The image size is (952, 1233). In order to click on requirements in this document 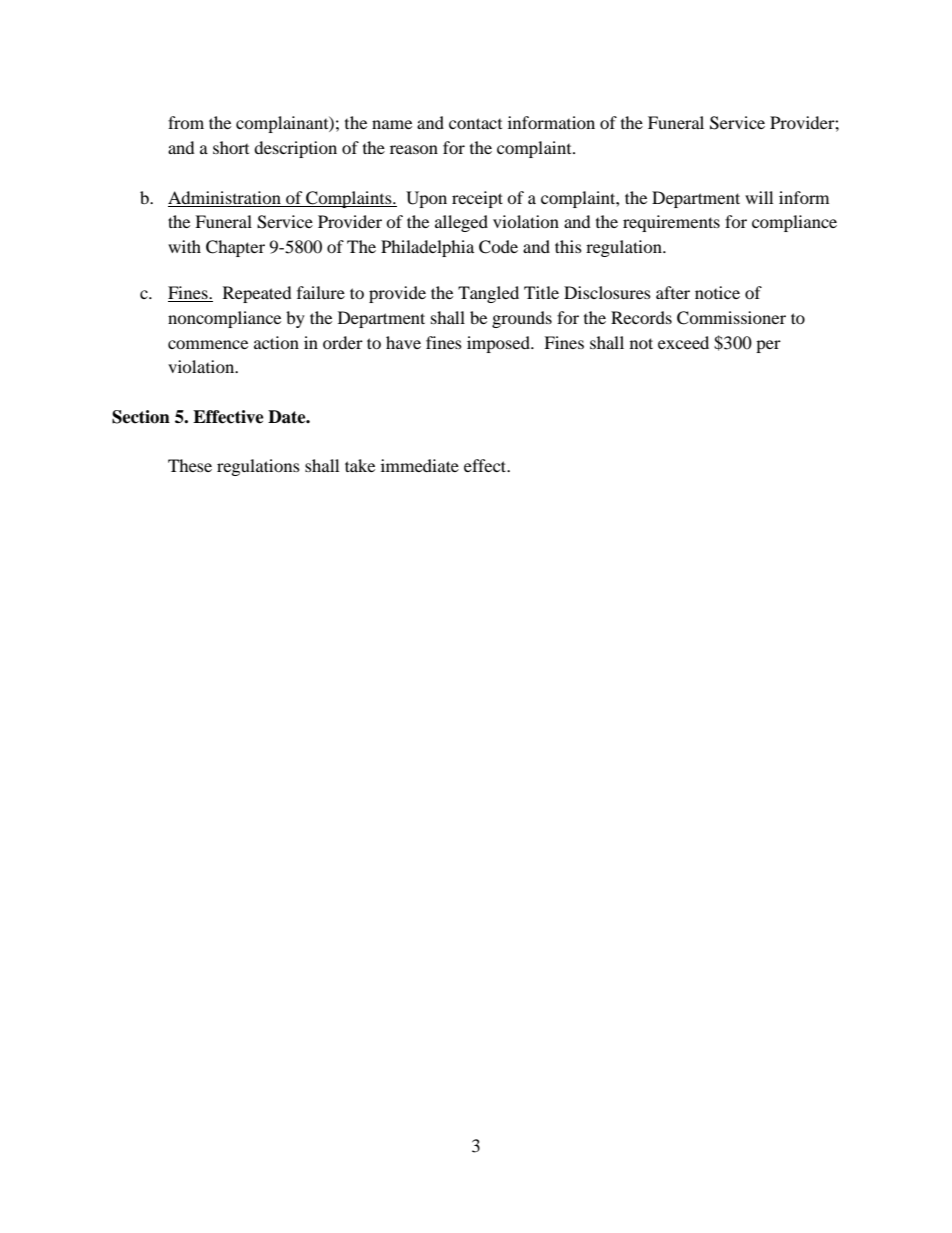, I will do `click(671, 223)`.
